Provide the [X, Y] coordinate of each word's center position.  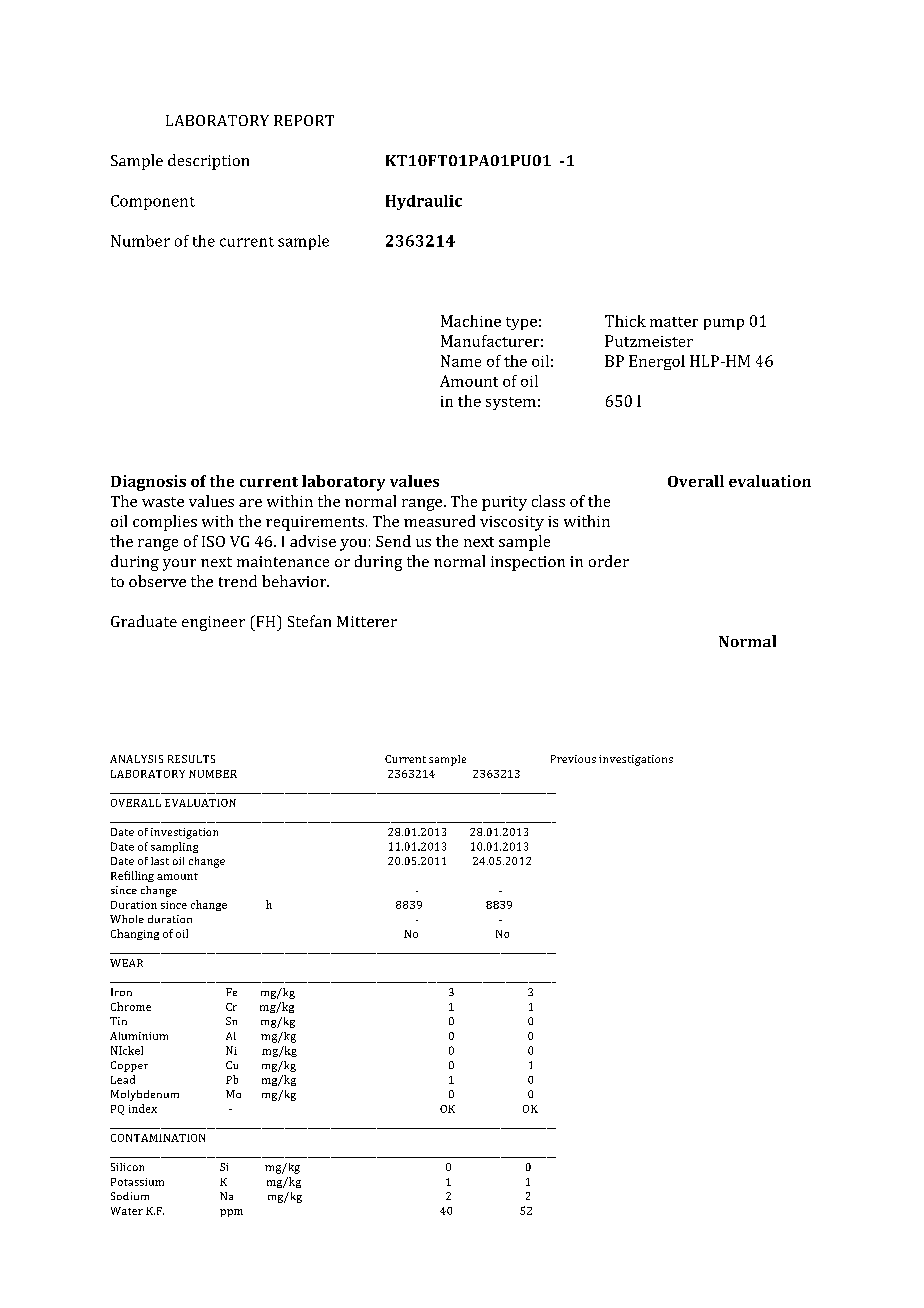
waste [163, 502]
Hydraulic [424, 202]
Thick [625, 321]
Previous [573, 759]
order [609, 561]
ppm [231, 1213]
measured [439, 521]
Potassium [137, 1182]
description [208, 162]
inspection [528, 563]
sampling [174, 847]
